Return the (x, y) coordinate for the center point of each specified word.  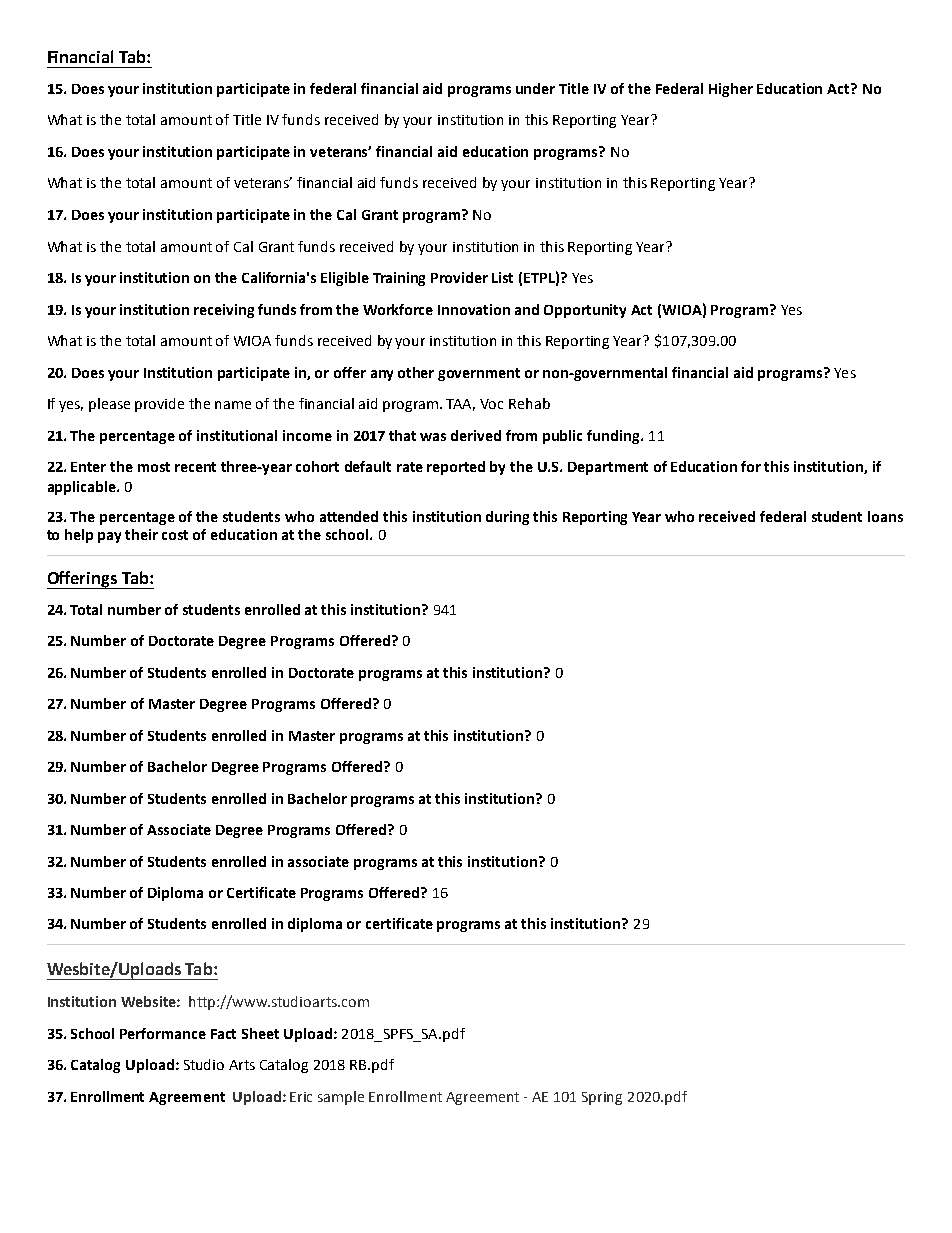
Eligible (345, 279)
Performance (163, 1033)
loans (885, 516)
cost (175, 535)
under (535, 88)
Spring (602, 1098)
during (507, 518)
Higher (731, 90)
